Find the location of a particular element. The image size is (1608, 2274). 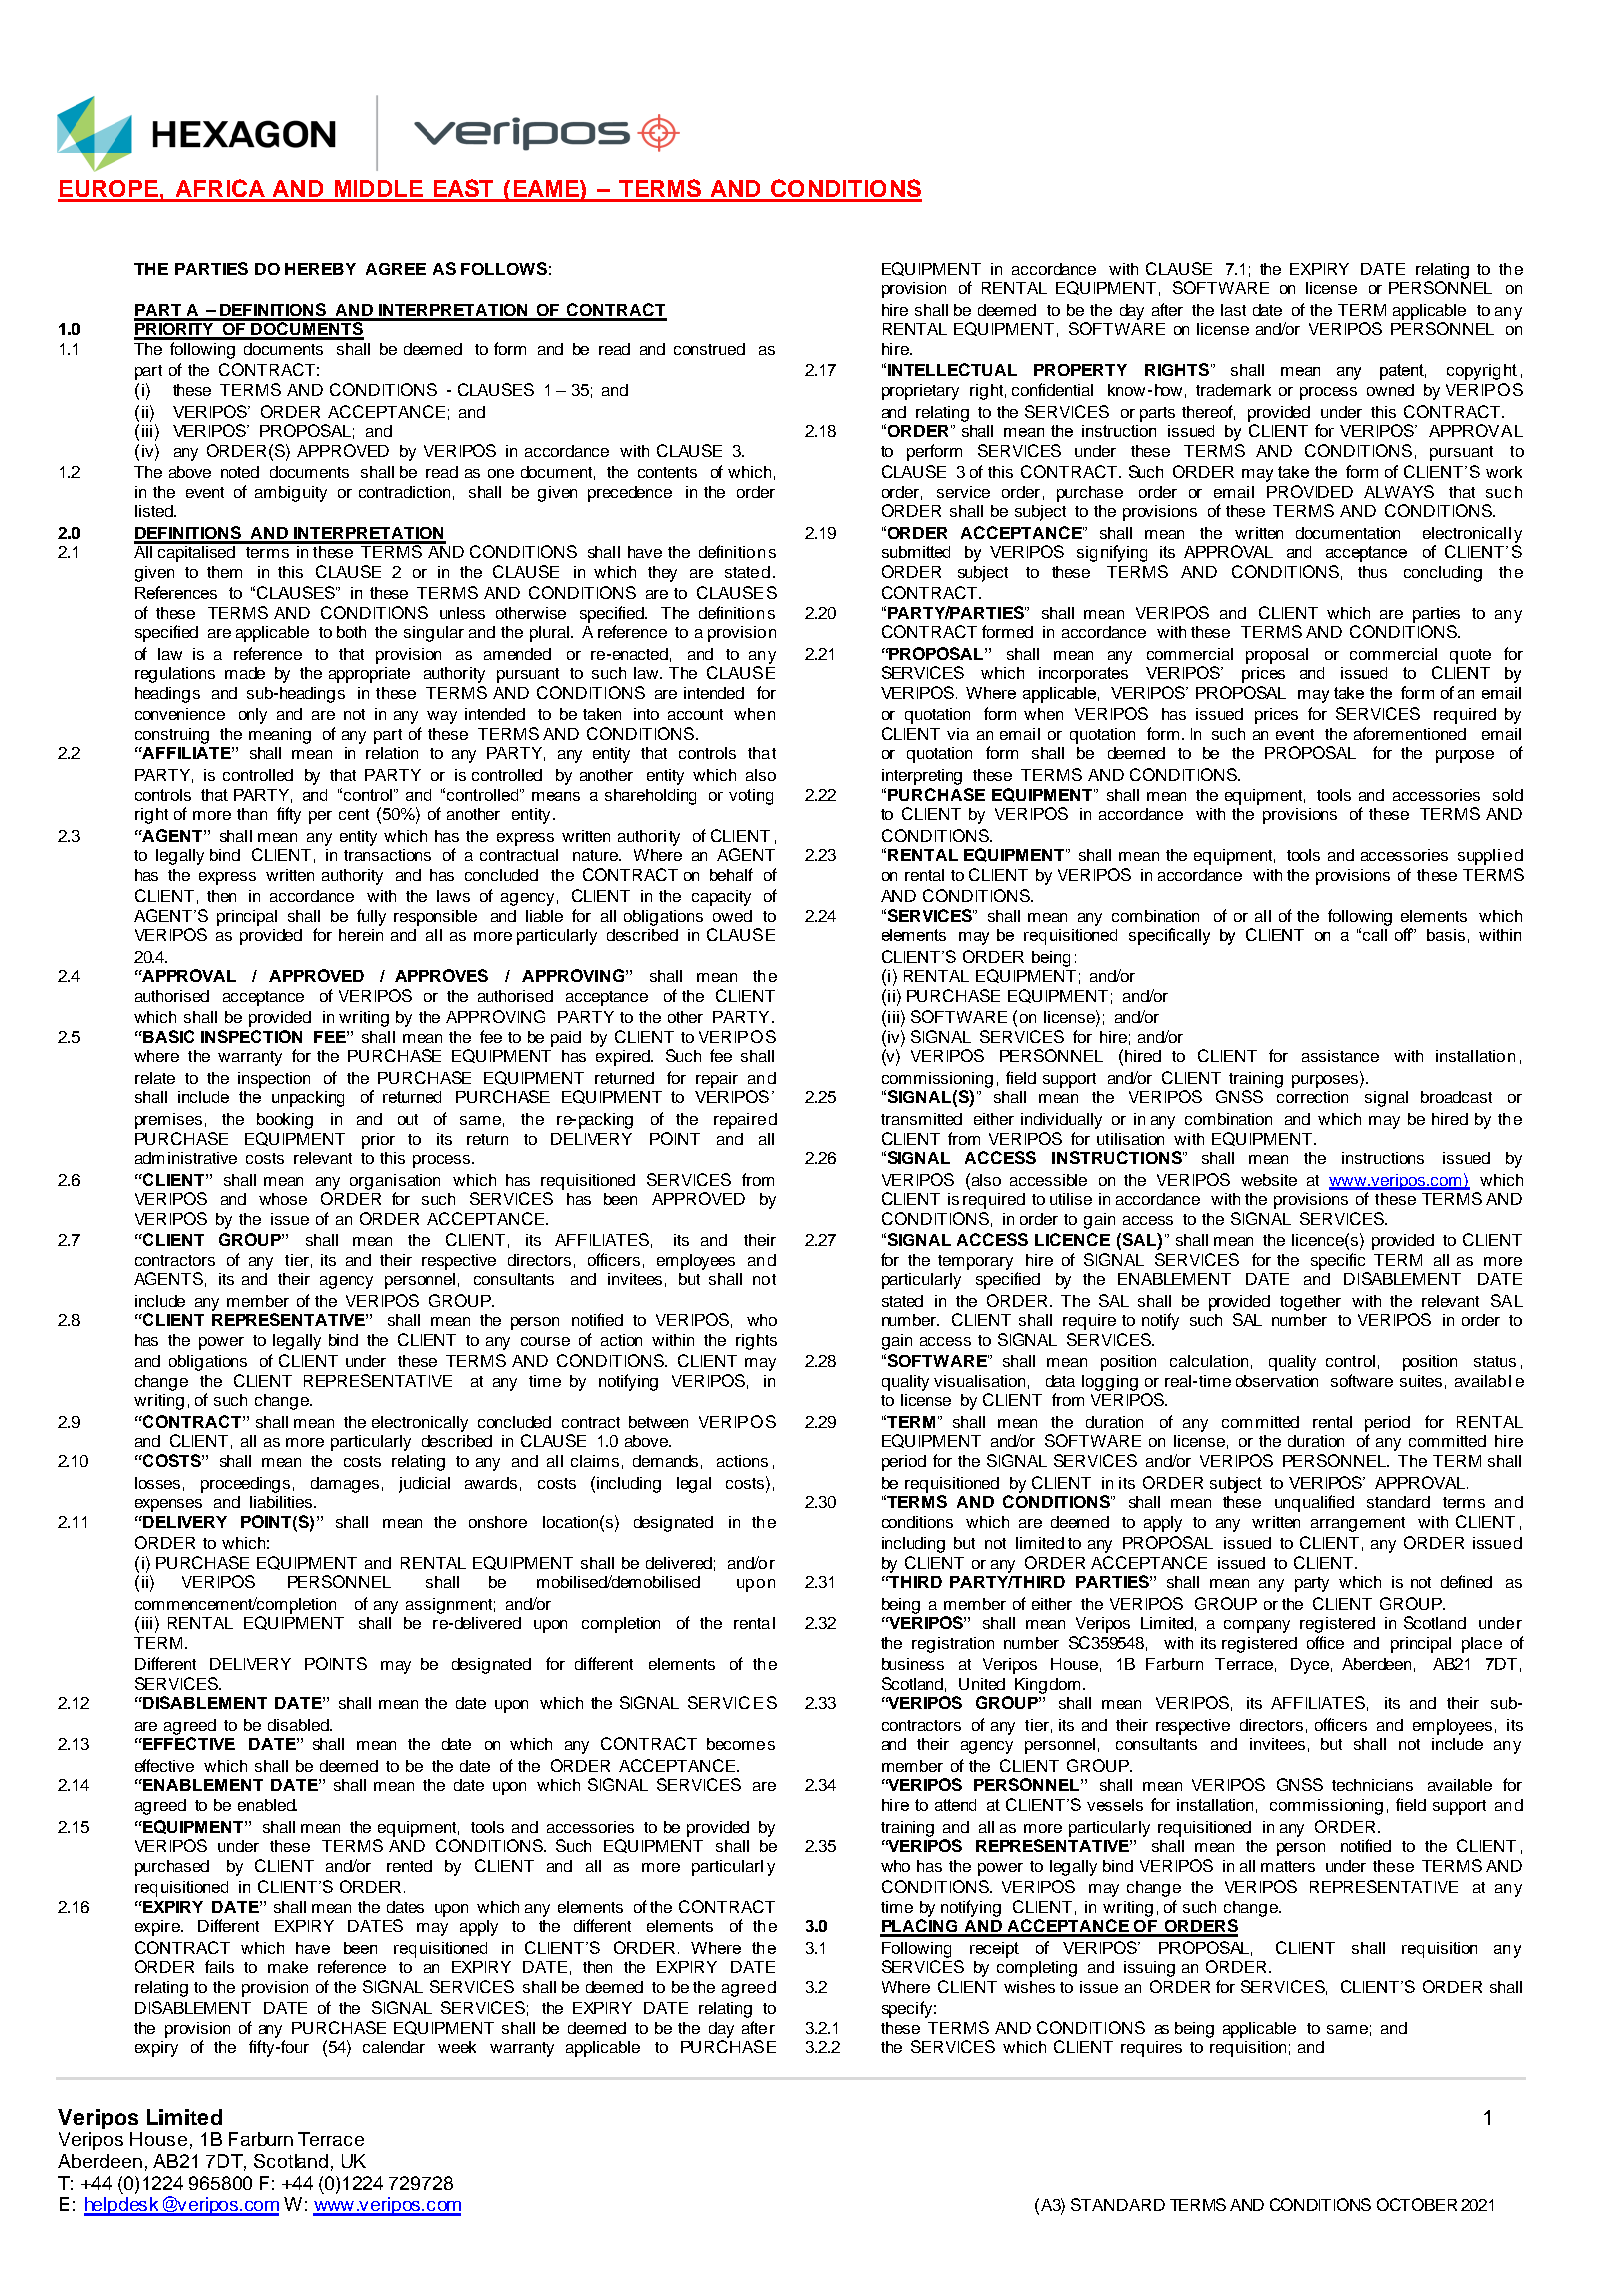

whose is located at coordinates (283, 1199).
